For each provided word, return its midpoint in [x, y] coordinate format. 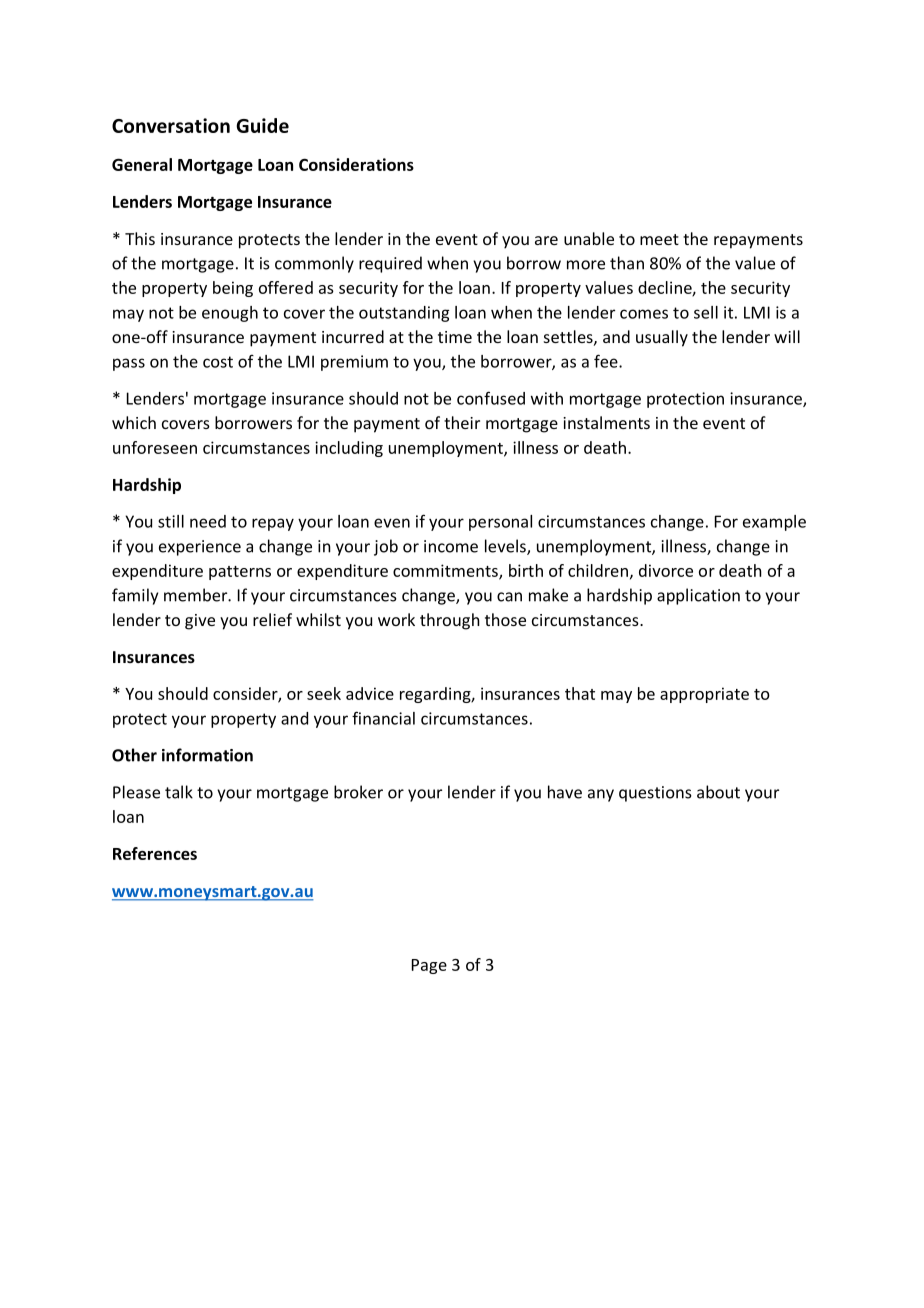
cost [218, 362]
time [455, 337]
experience [200, 548]
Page [429, 966]
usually [662, 338]
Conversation [171, 125]
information [207, 755]
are [546, 240]
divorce [666, 570]
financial [383, 718]
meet [659, 239]
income [451, 546]
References [155, 853]
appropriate [704, 695]
